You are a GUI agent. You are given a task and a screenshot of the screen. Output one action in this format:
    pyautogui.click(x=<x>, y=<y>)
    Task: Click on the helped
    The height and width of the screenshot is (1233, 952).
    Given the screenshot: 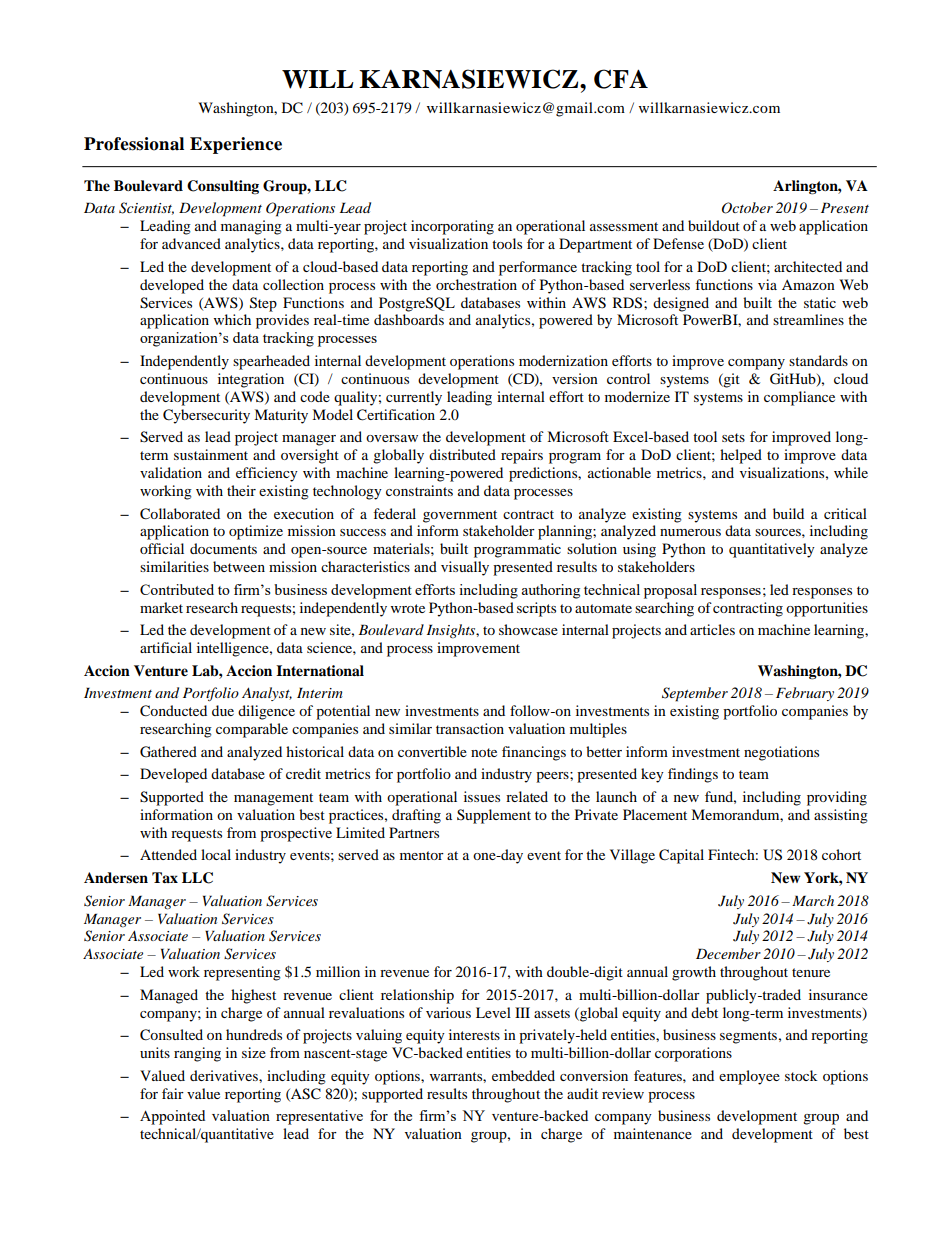 What is the action you would take?
    pyautogui.click(x=741, y=456)
